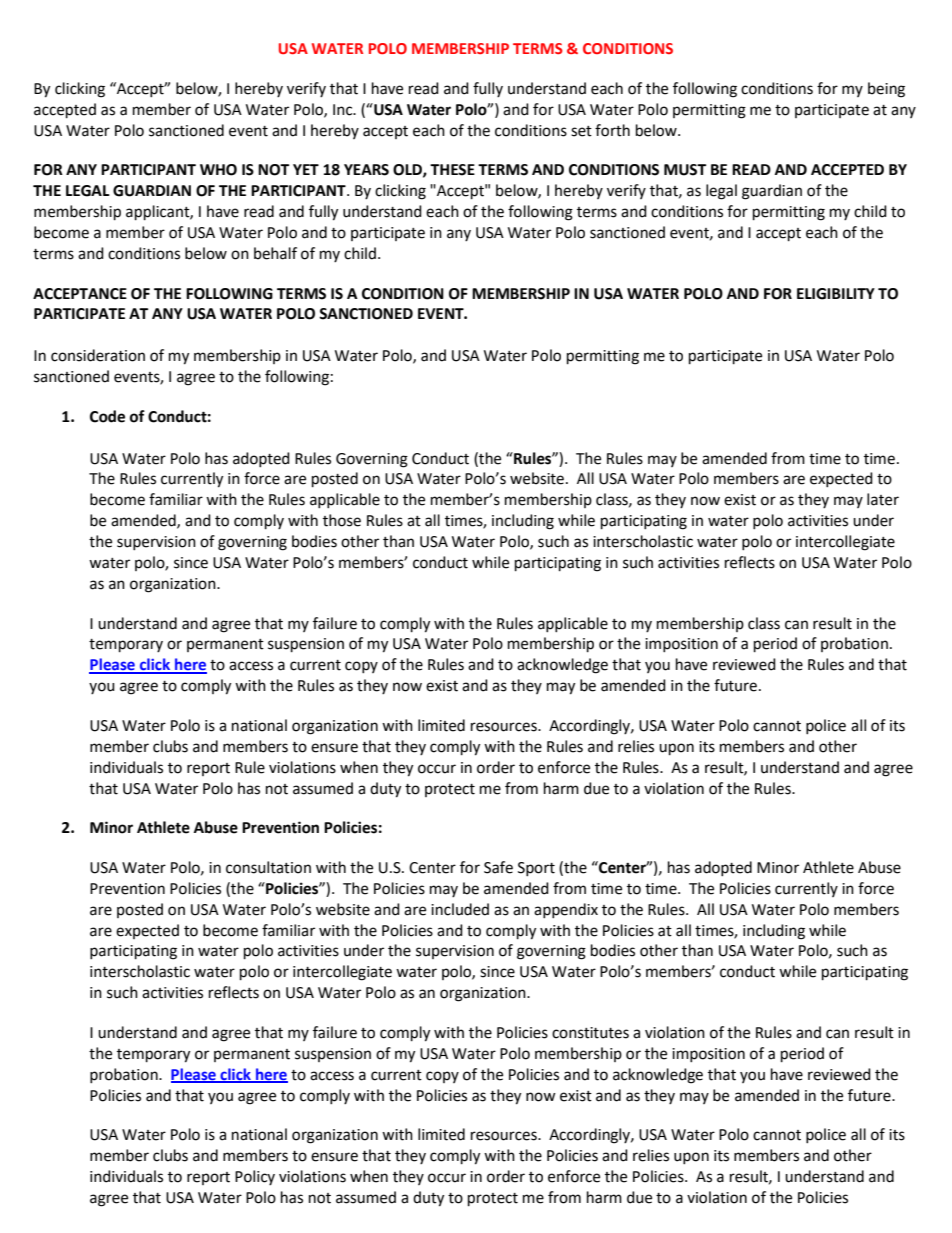  Describe the element at coordinates (886, 90) in the screenshot. I see `being` at that location.
